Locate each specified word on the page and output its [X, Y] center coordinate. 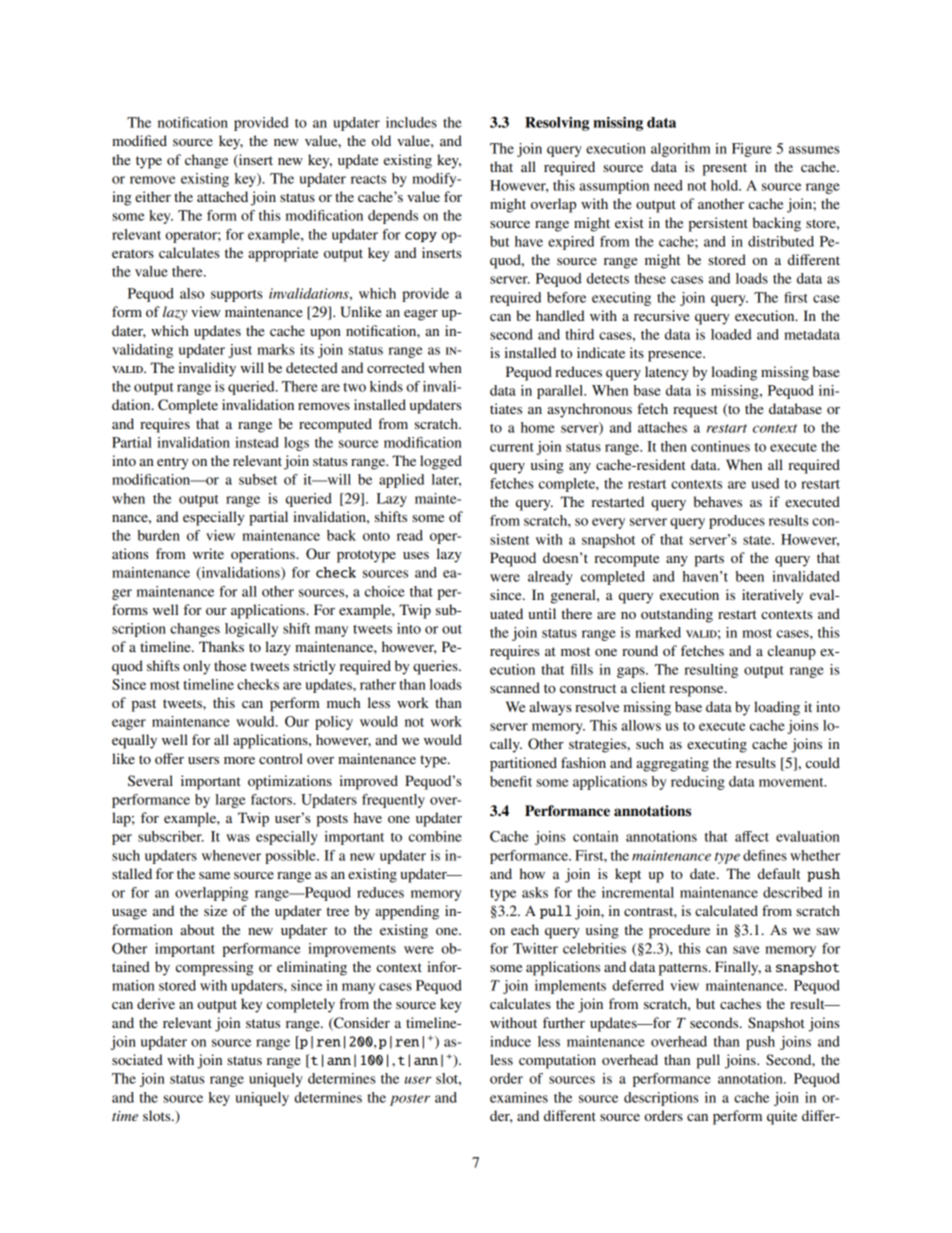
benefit [511, 781]
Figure [752, 150]
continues [720, 446]
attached [222, 196]
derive [156, 1003]
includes [411, 122]
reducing [698, 783]
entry [173, 463]
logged [441, 462]
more [239, 760]
